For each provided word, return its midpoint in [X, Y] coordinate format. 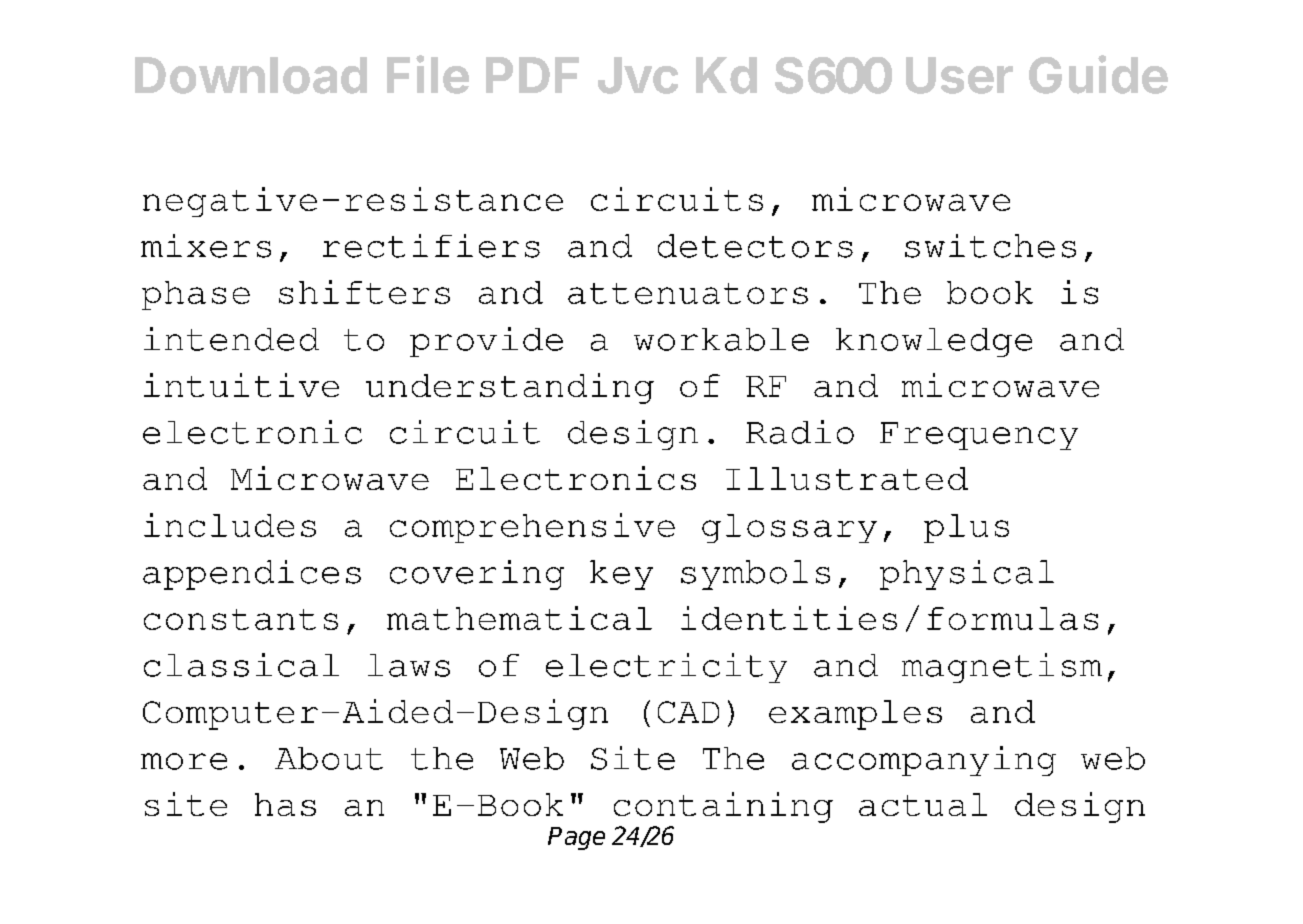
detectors [755, 246]
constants [241, 619]
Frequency [979, 436]
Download [251, 75]
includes [230, 525]
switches [990, 246]
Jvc [638, 75]
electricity [666, 668]
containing [723, 807]
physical [967, 575]
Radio [800, 432]
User [959, 75]
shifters [364, 292]
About [329, 758]
